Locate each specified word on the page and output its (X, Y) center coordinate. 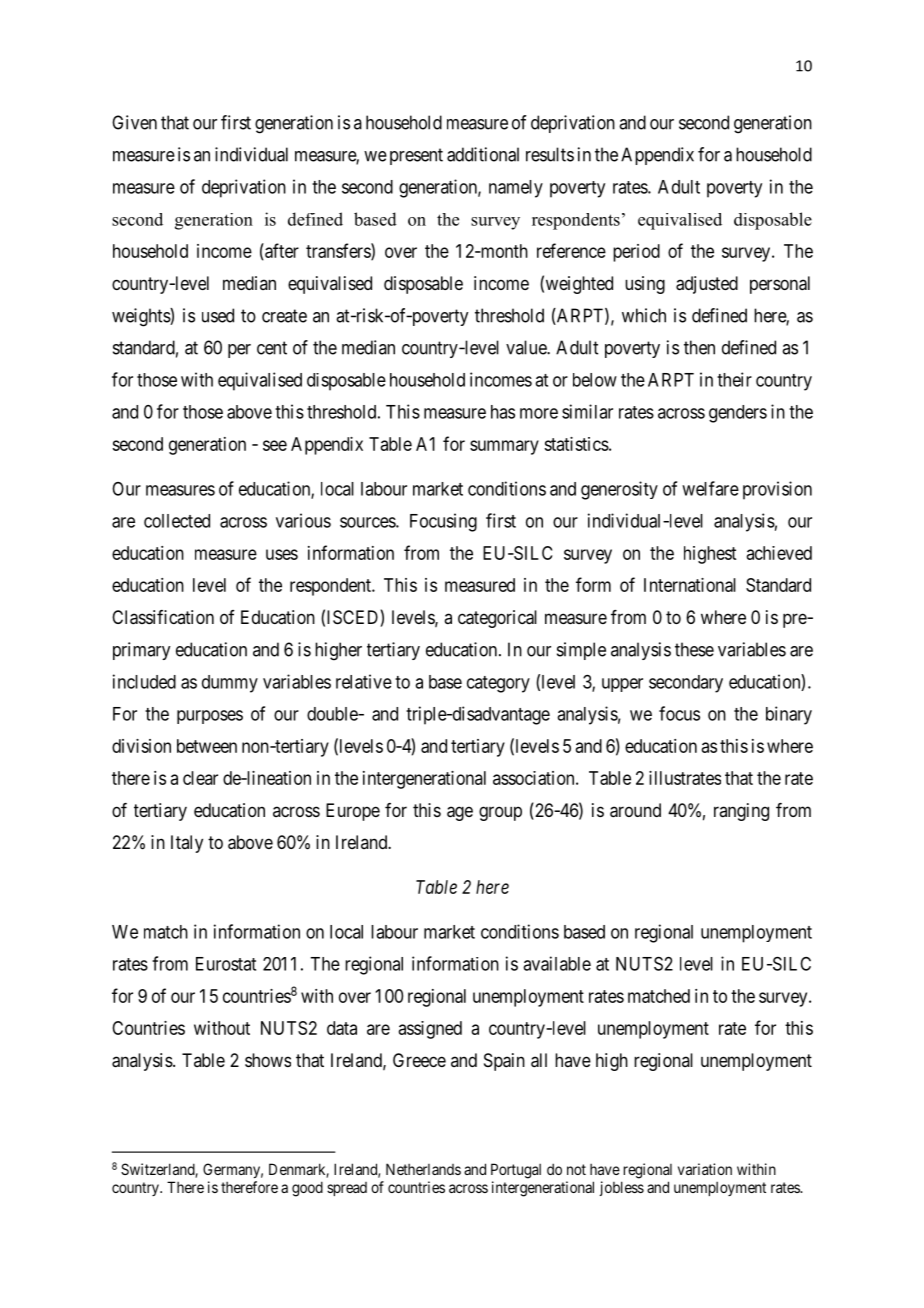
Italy (187, 844)
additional (483, 154)
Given (134, 122)
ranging (741, 812)
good (307, 1189)
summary (504, 447)
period (636, 253)
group (500, 813)
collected (177, 521)
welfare (710, 488)
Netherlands (423, 1169)
